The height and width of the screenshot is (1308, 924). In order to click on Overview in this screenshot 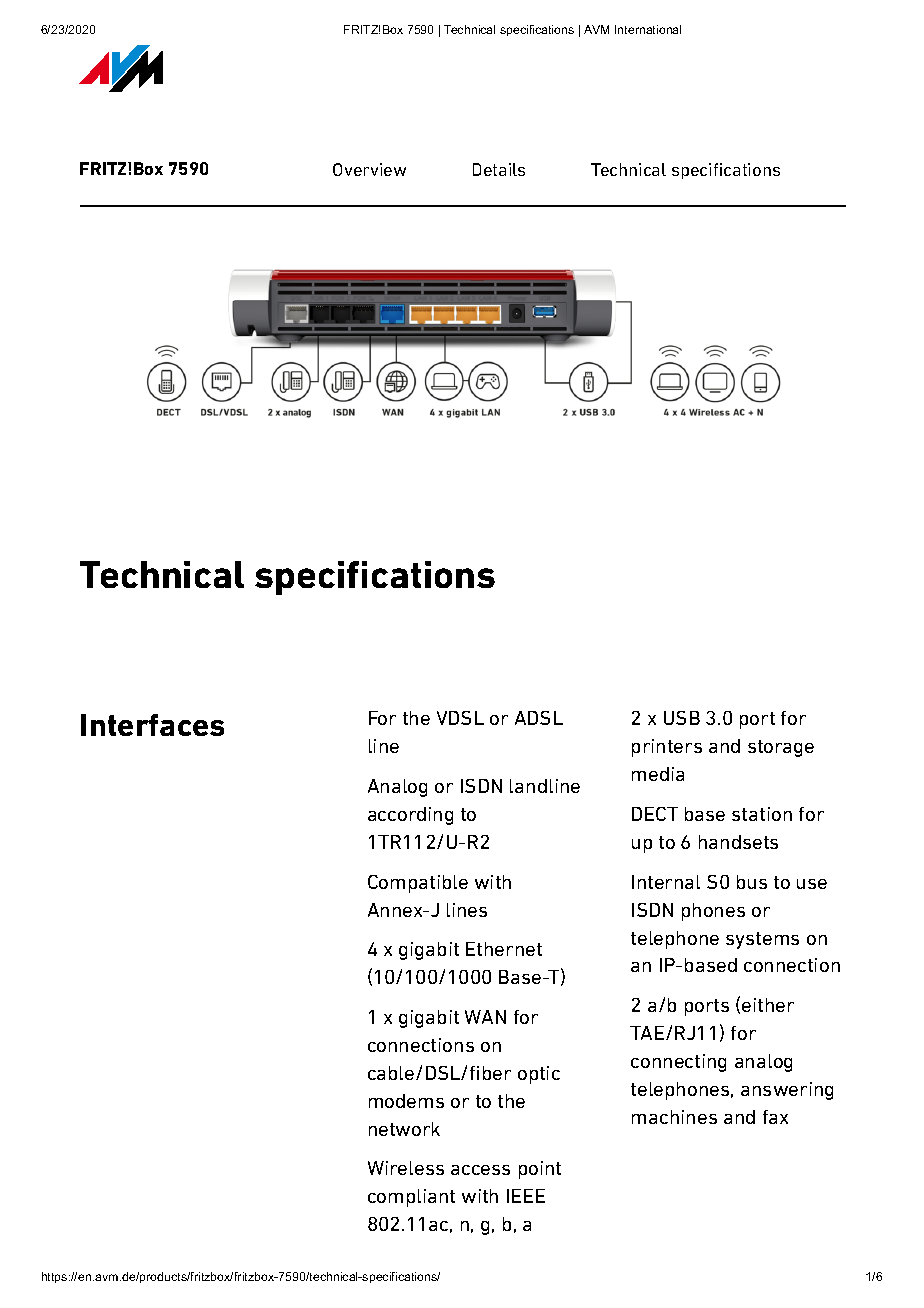, I will do `click(369, 169)`.
